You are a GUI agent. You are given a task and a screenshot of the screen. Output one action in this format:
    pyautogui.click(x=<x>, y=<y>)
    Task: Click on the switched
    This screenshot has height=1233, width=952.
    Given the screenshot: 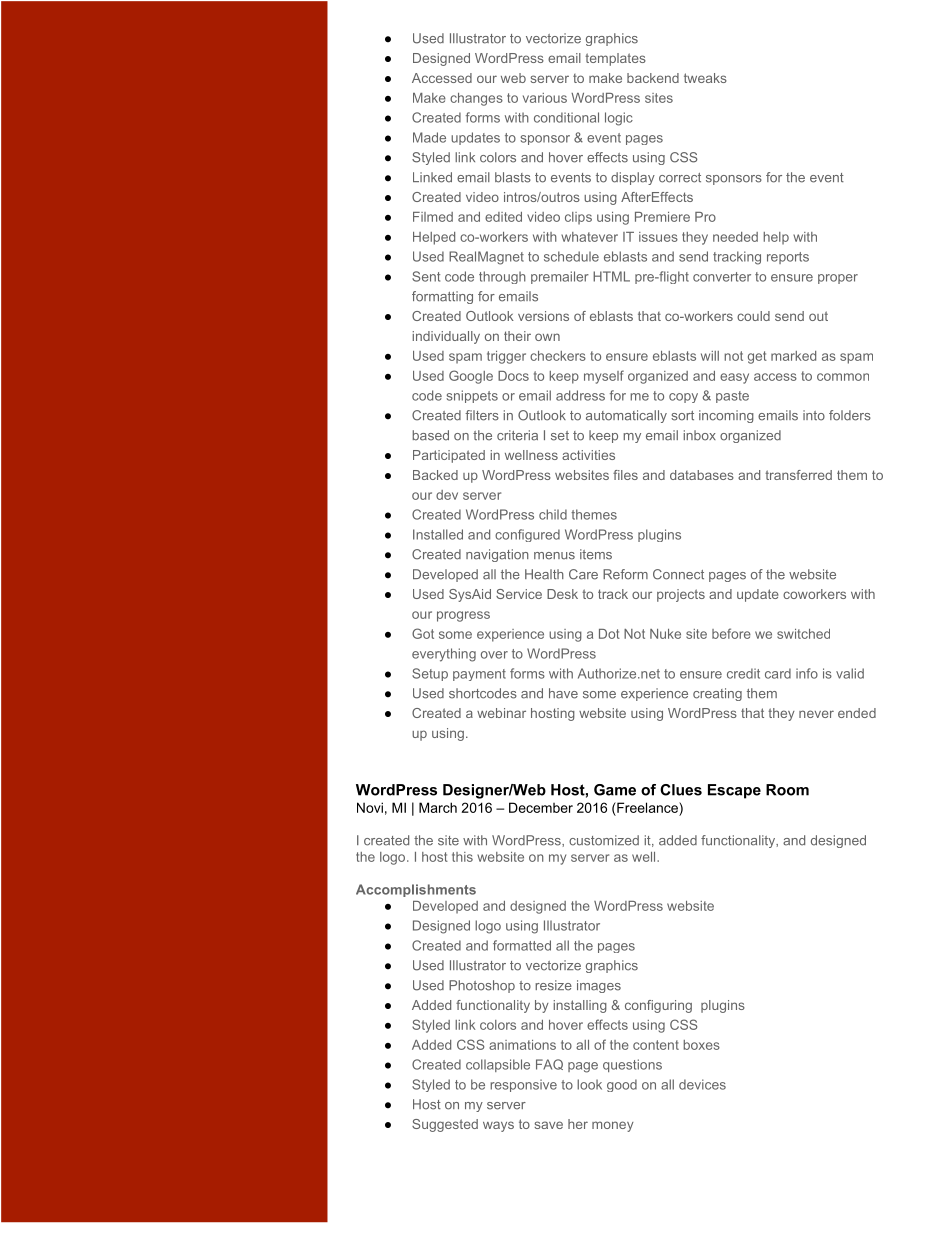 What is the action you would take?
    pyautogui.click(x=803, y=634)
